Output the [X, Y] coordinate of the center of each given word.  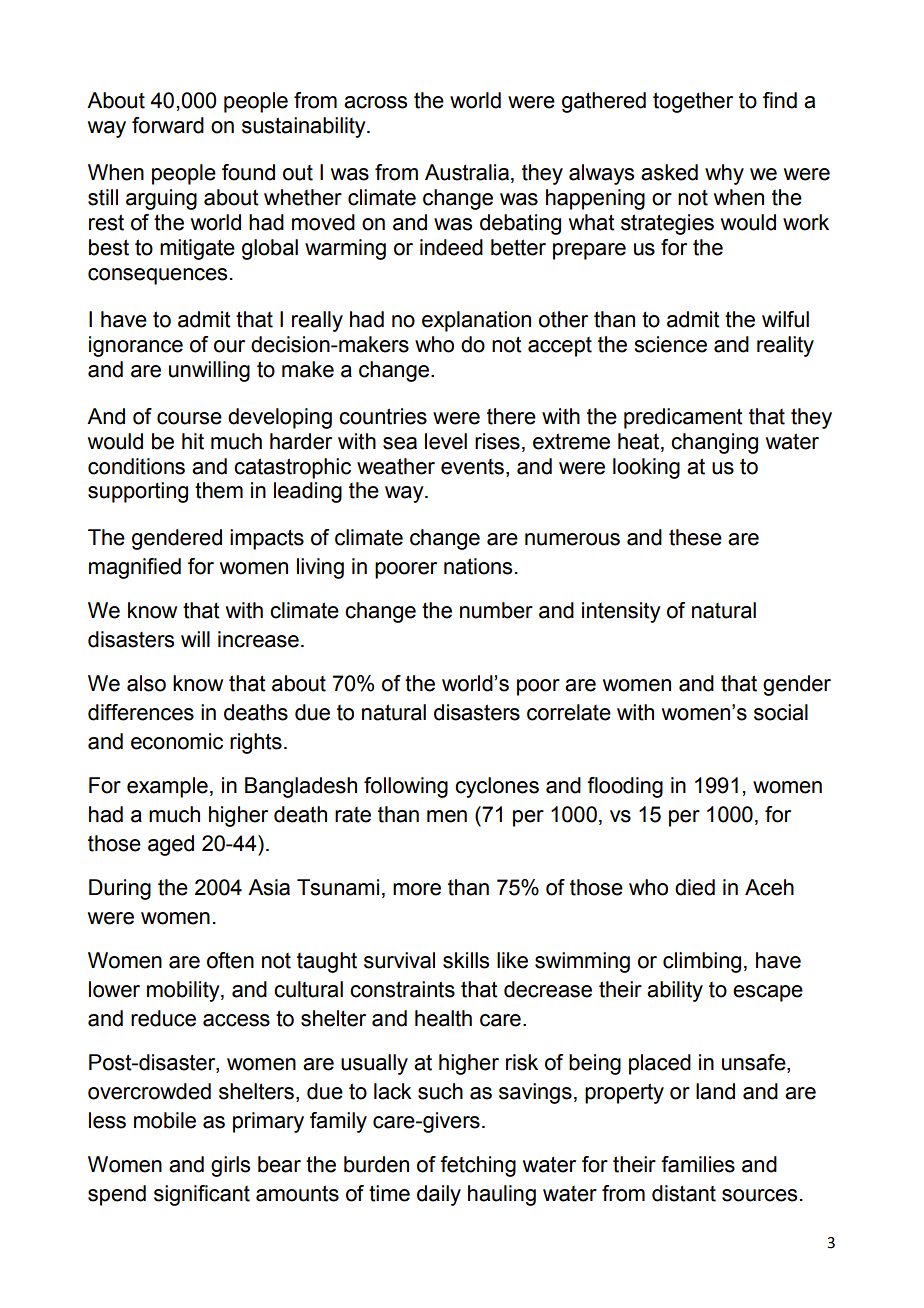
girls [230, 1166]
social [781, 712]
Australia [467, 172]
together [693, 102]
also [146, 683]
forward [168, 125]
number [496, 610]
